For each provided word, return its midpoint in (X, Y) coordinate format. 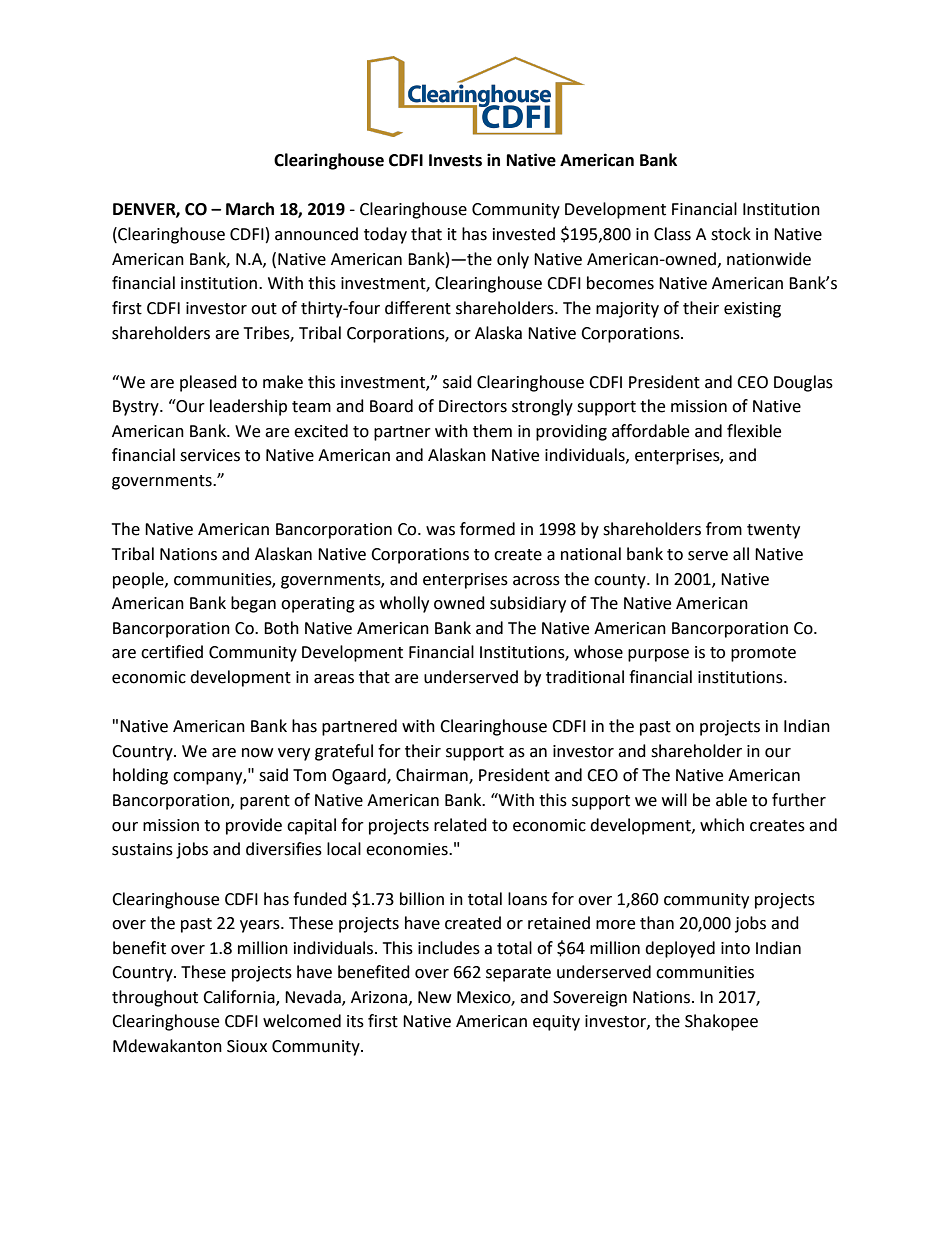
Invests (455, 160)
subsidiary (528, 604)
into (735, 948)
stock (731, 234)
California (240, 998)
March (250, 209)
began (253, 604)
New (434, 997)
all (741, 554)
